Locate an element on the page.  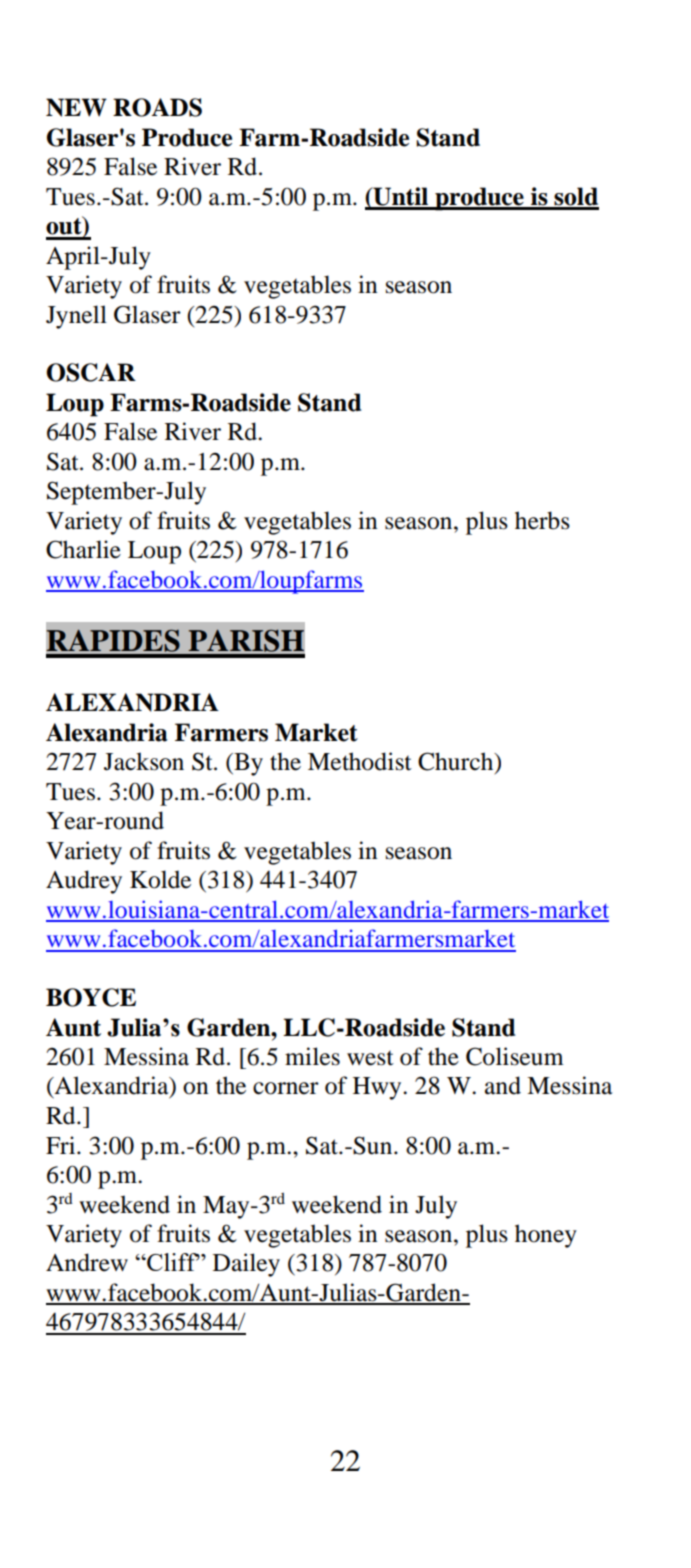
NEW is located at coordinates (76, 107).
